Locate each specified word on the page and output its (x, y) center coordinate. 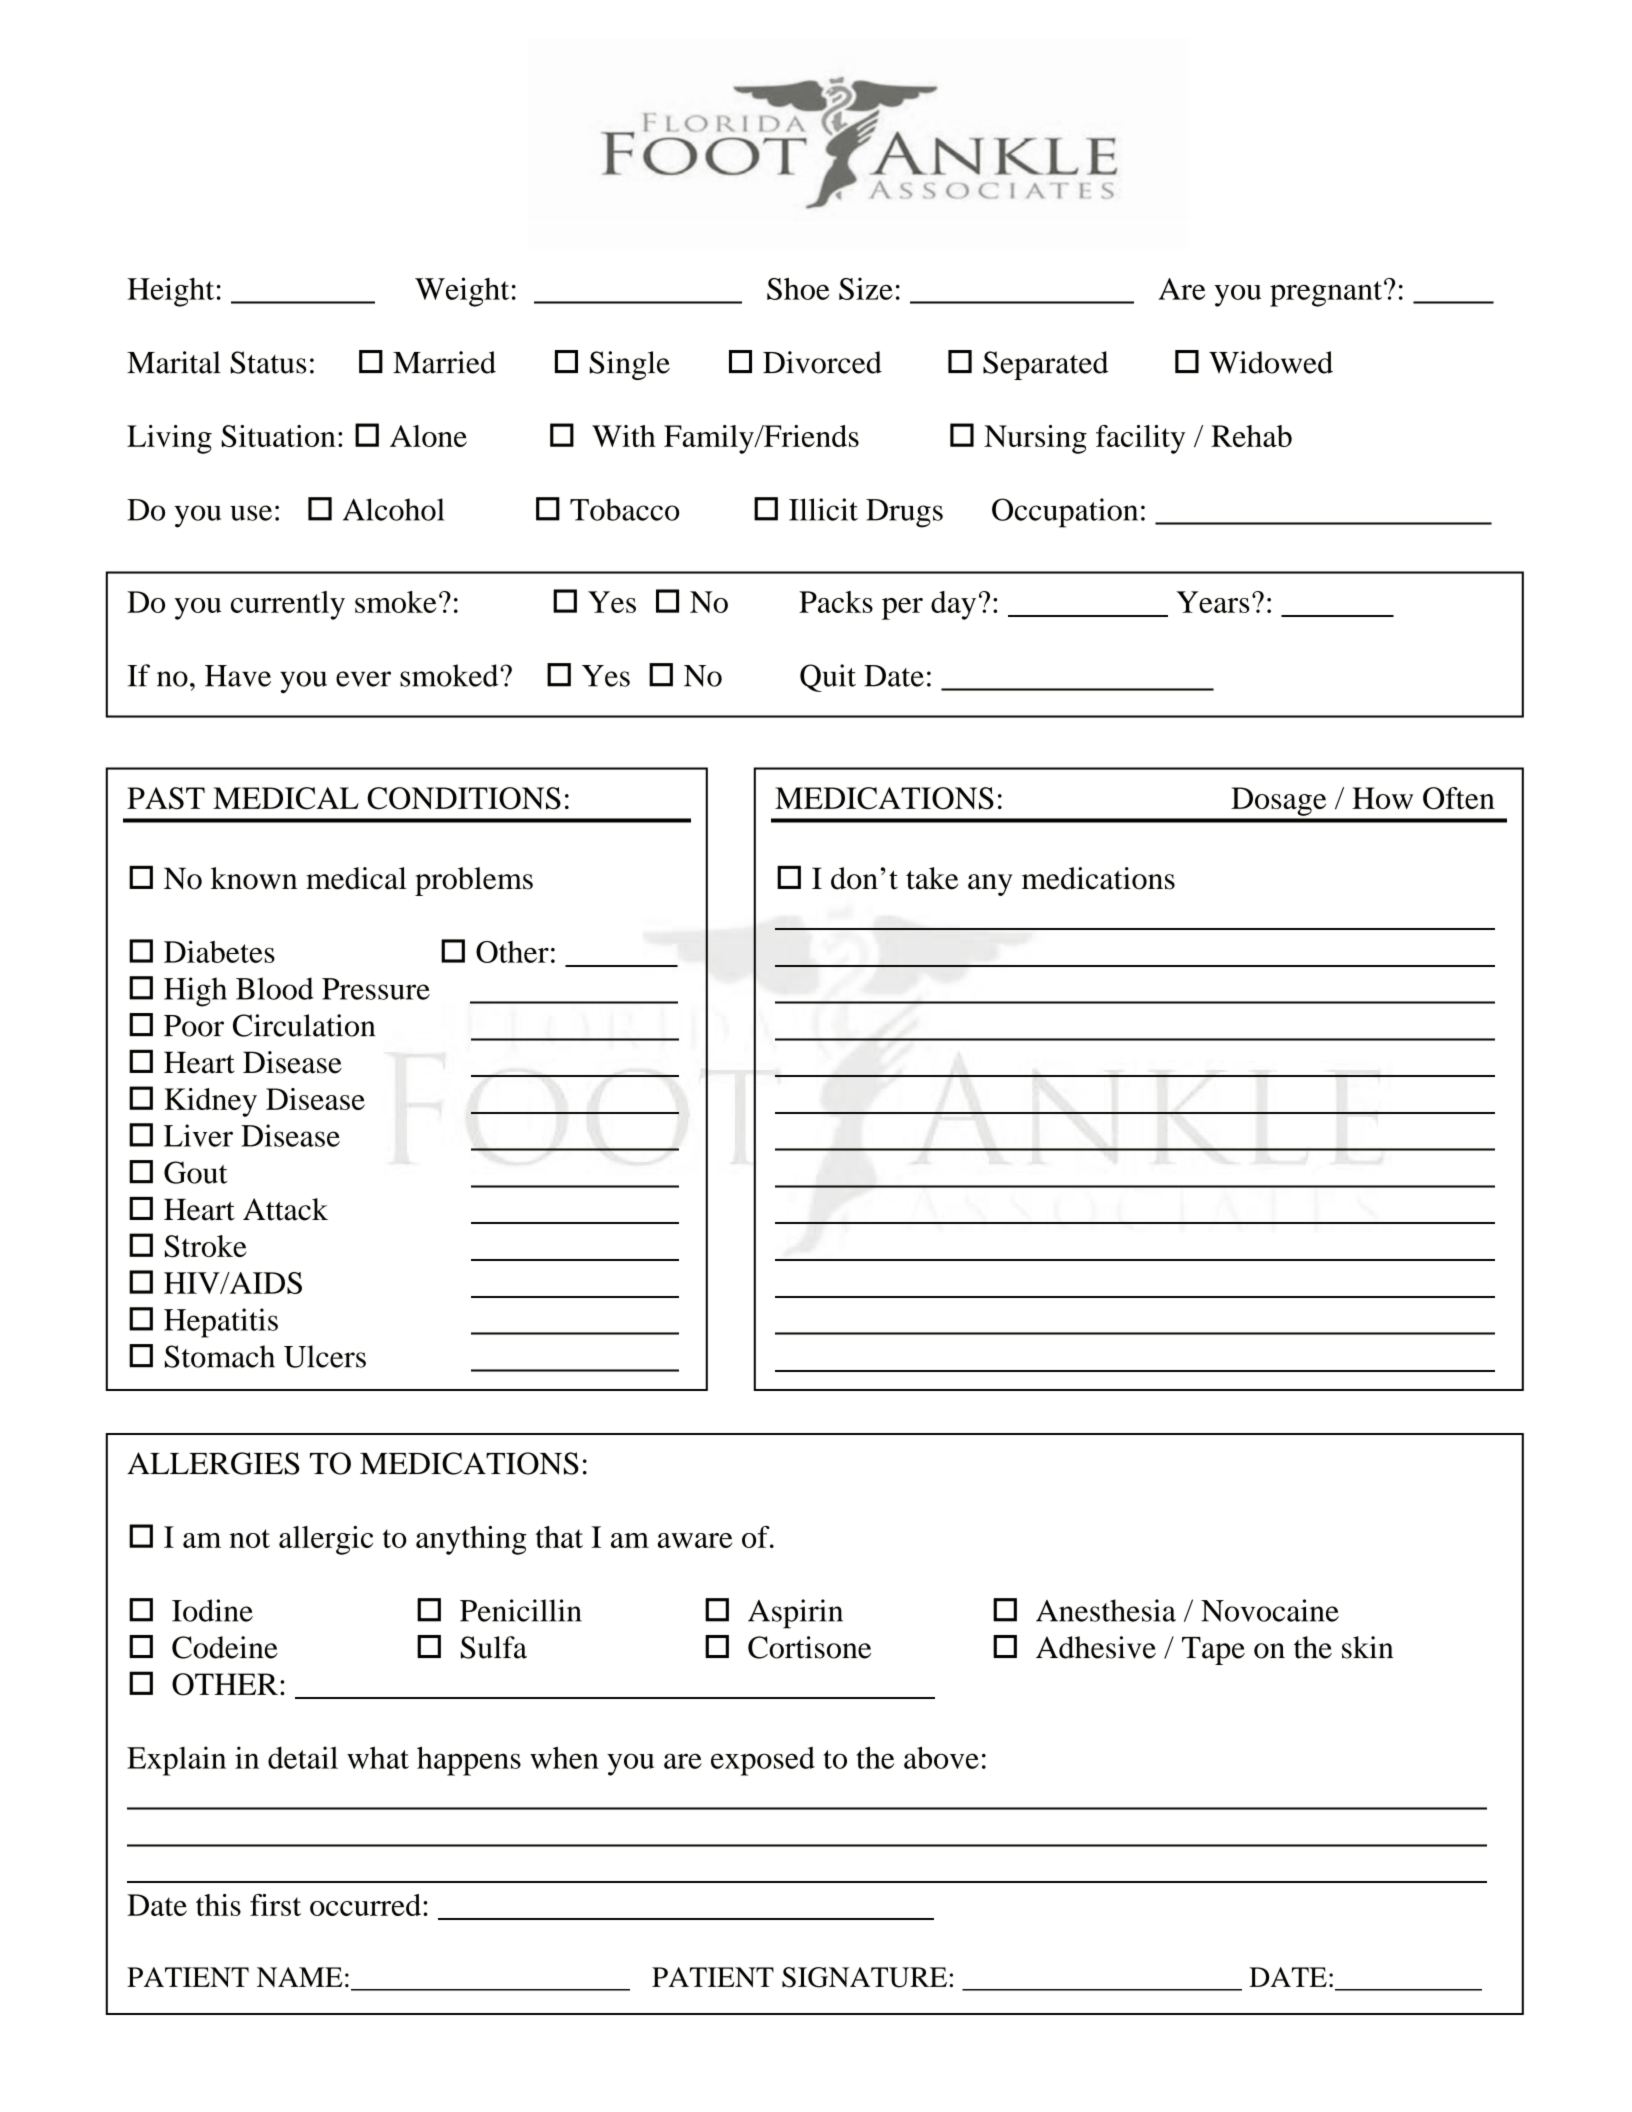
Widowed (1271, 362)
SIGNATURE (864, 1977)
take (932, 878)
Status (268, 362)
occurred (365, 1905)
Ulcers (325, 1356)
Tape (1213, 1651)
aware (695, 1540)
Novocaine (1270, 1610)
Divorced (822, 362)
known (254, 878)
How (1382, 798)
